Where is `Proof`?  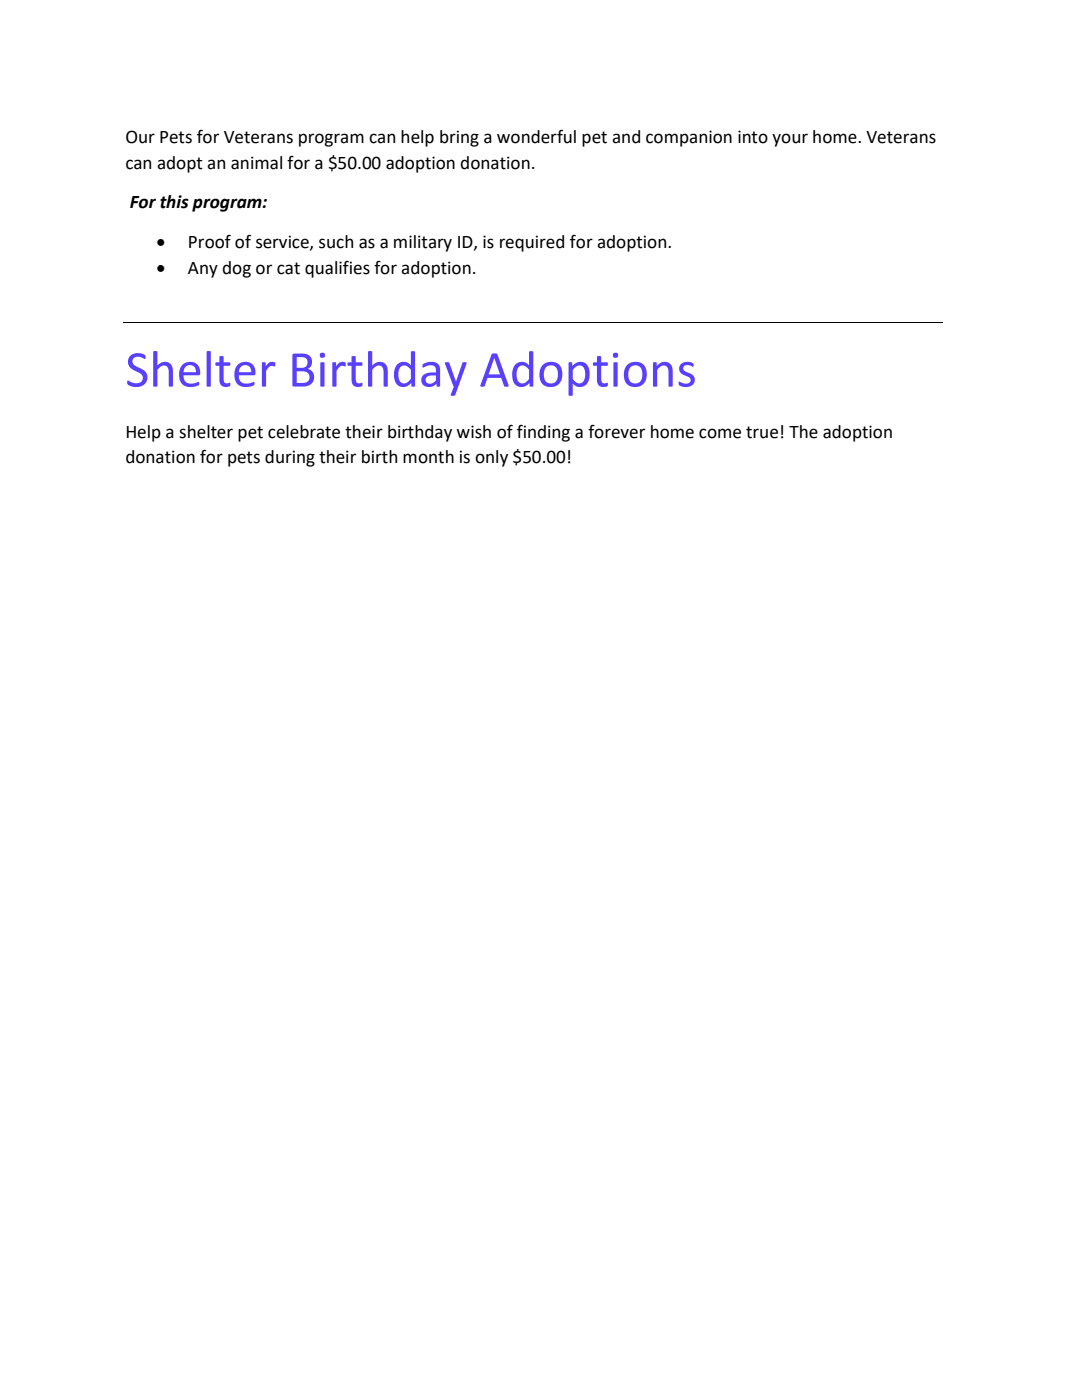 Proof is located at coordinates (210, 242).
